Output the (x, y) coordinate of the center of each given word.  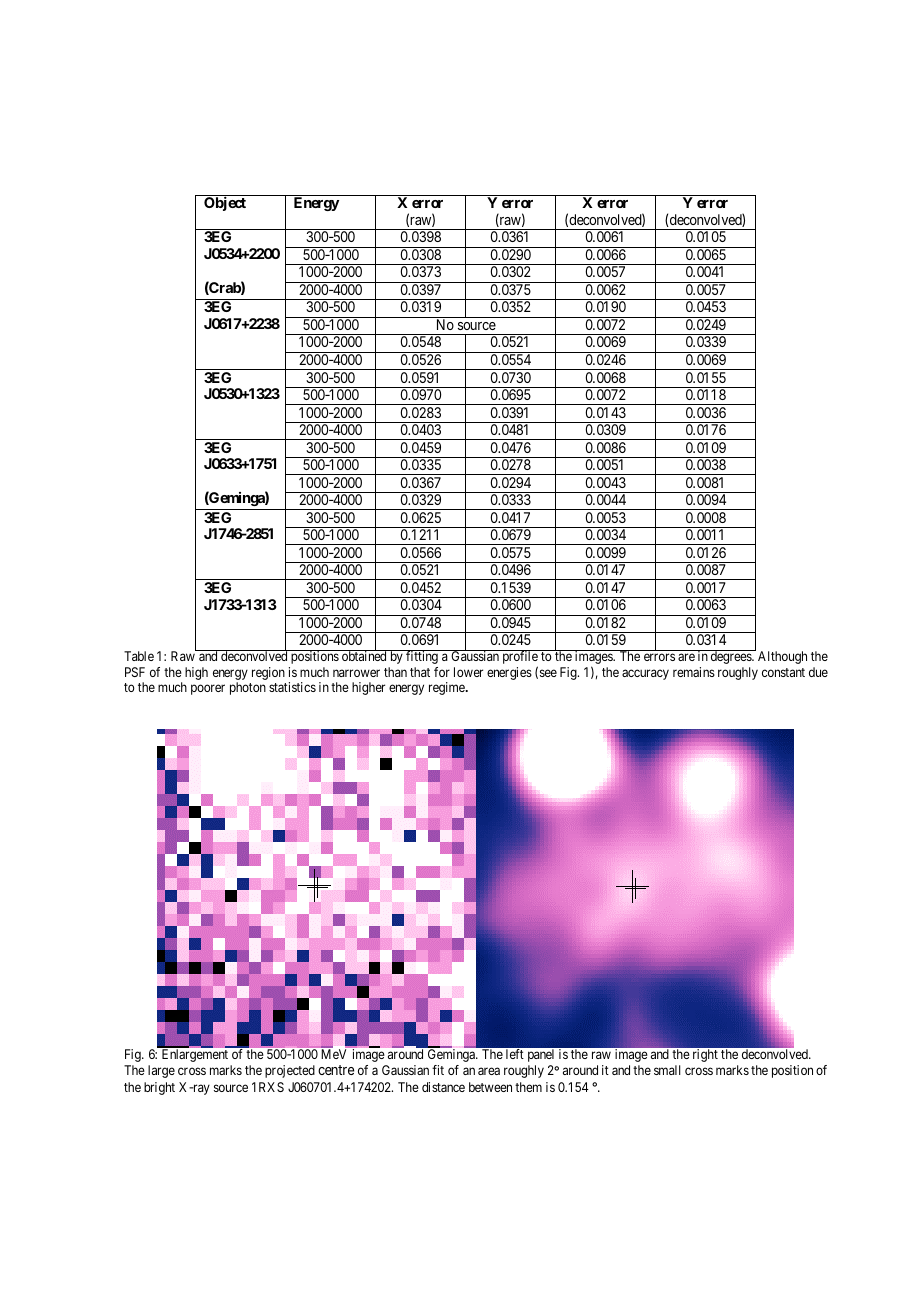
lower (468, 672)
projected (290, 1071)
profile (520, 658)
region (268, 673)
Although (782, 657)
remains (694, 672)
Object (225, 204)
